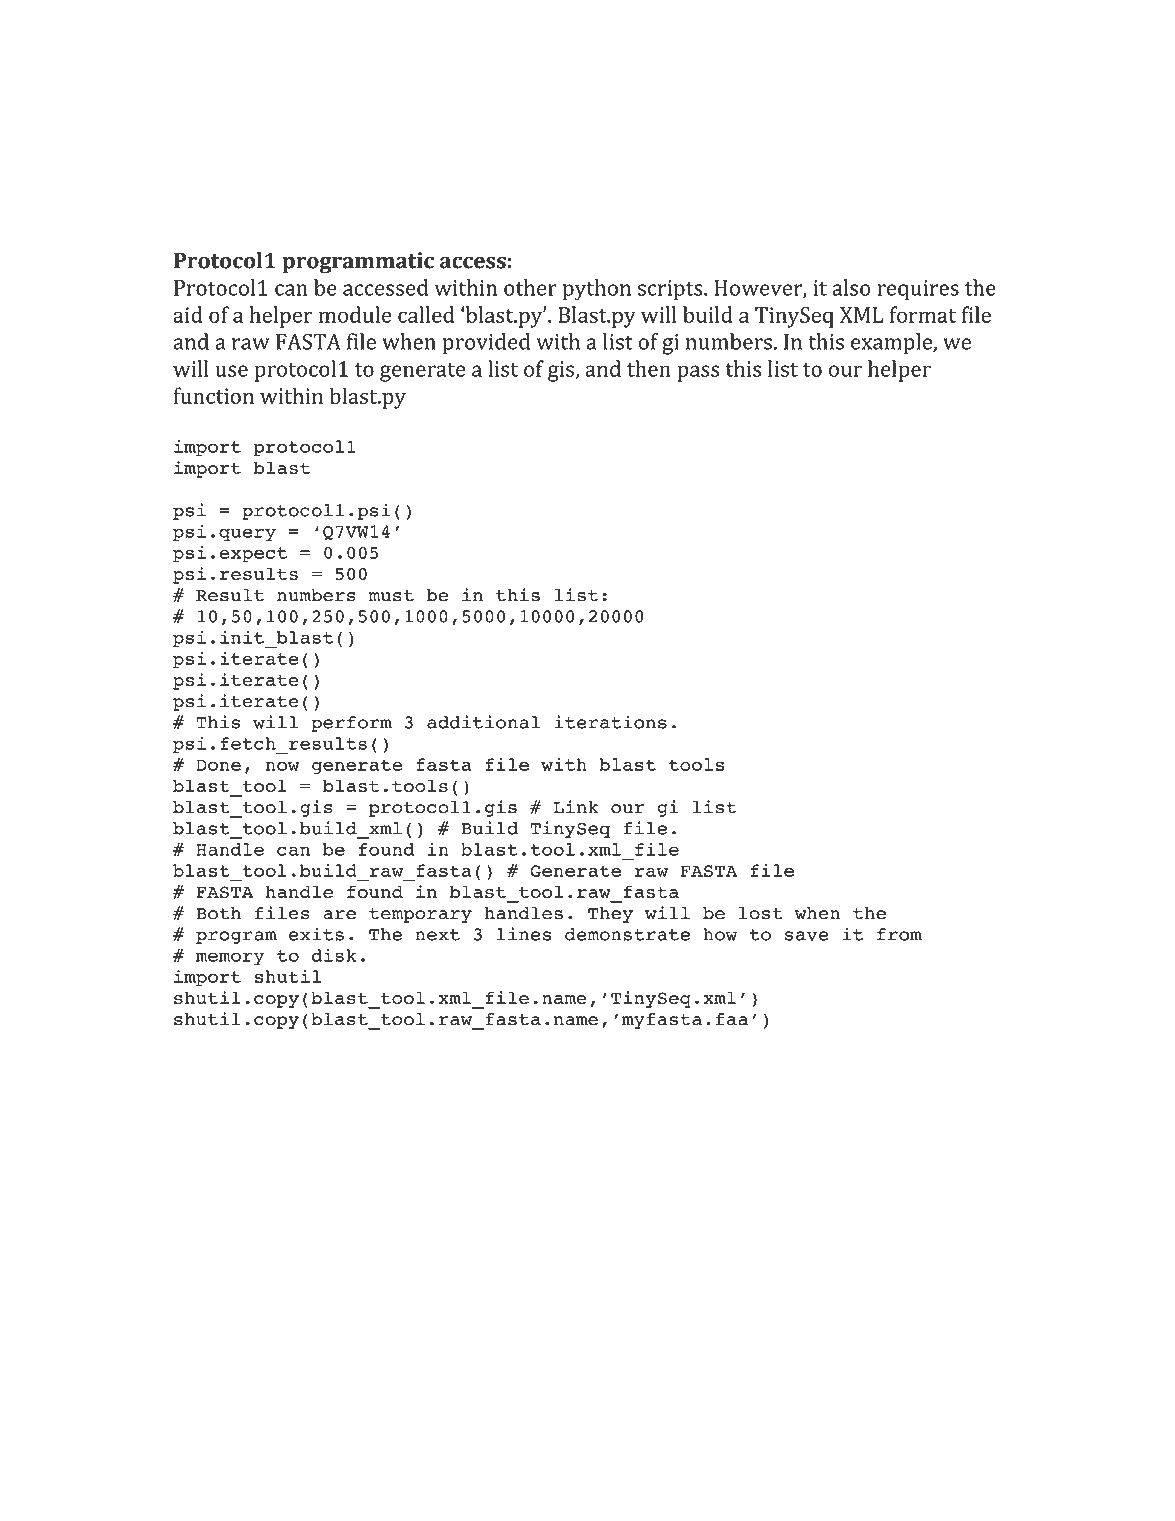 The width and height of the image is (1175, 1521). Describe the element at coordinates (610, 915) in the image. I see `They` at that location.
